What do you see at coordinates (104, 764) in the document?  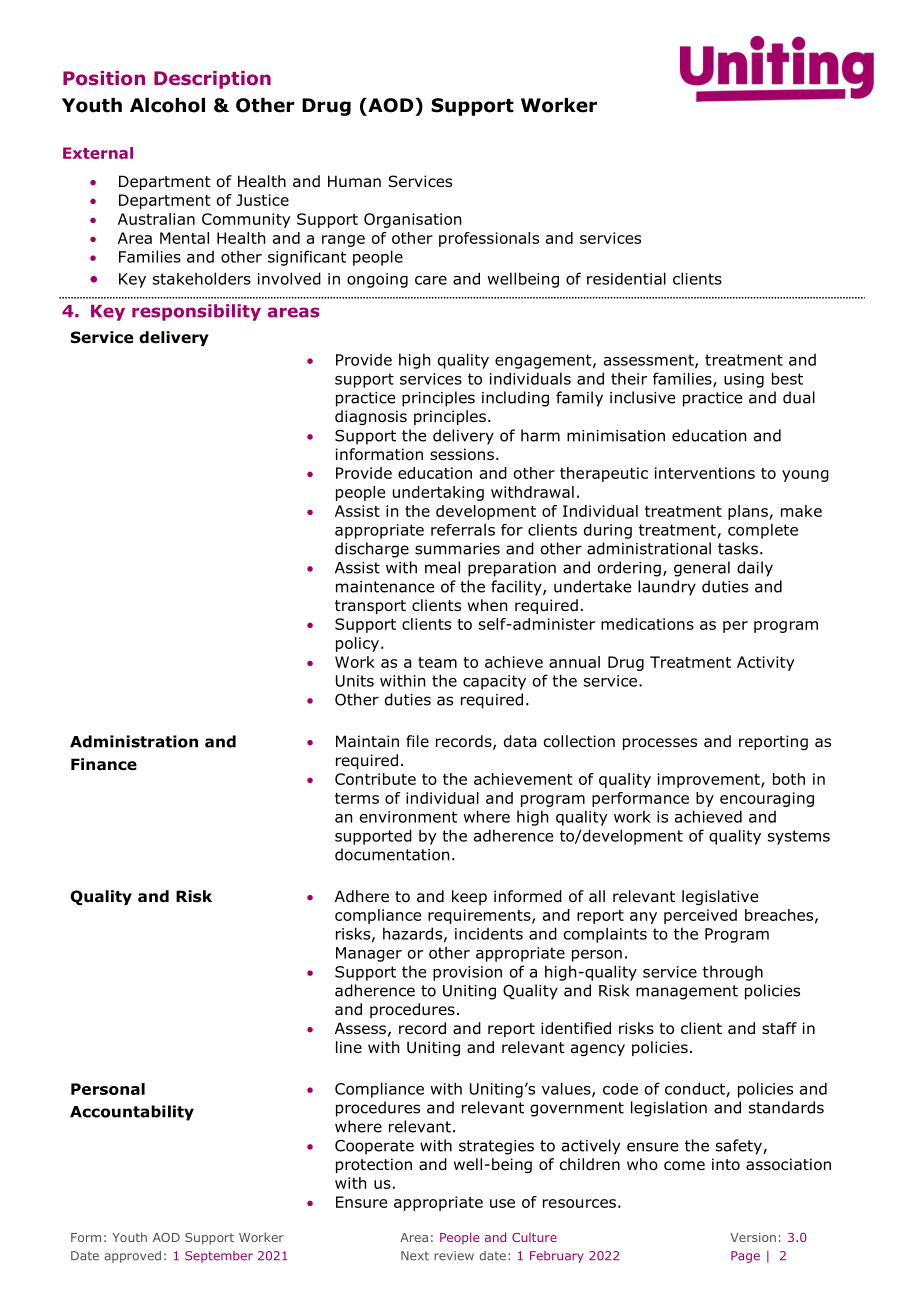 I see `Finance` at bounding box center [104, 764].
